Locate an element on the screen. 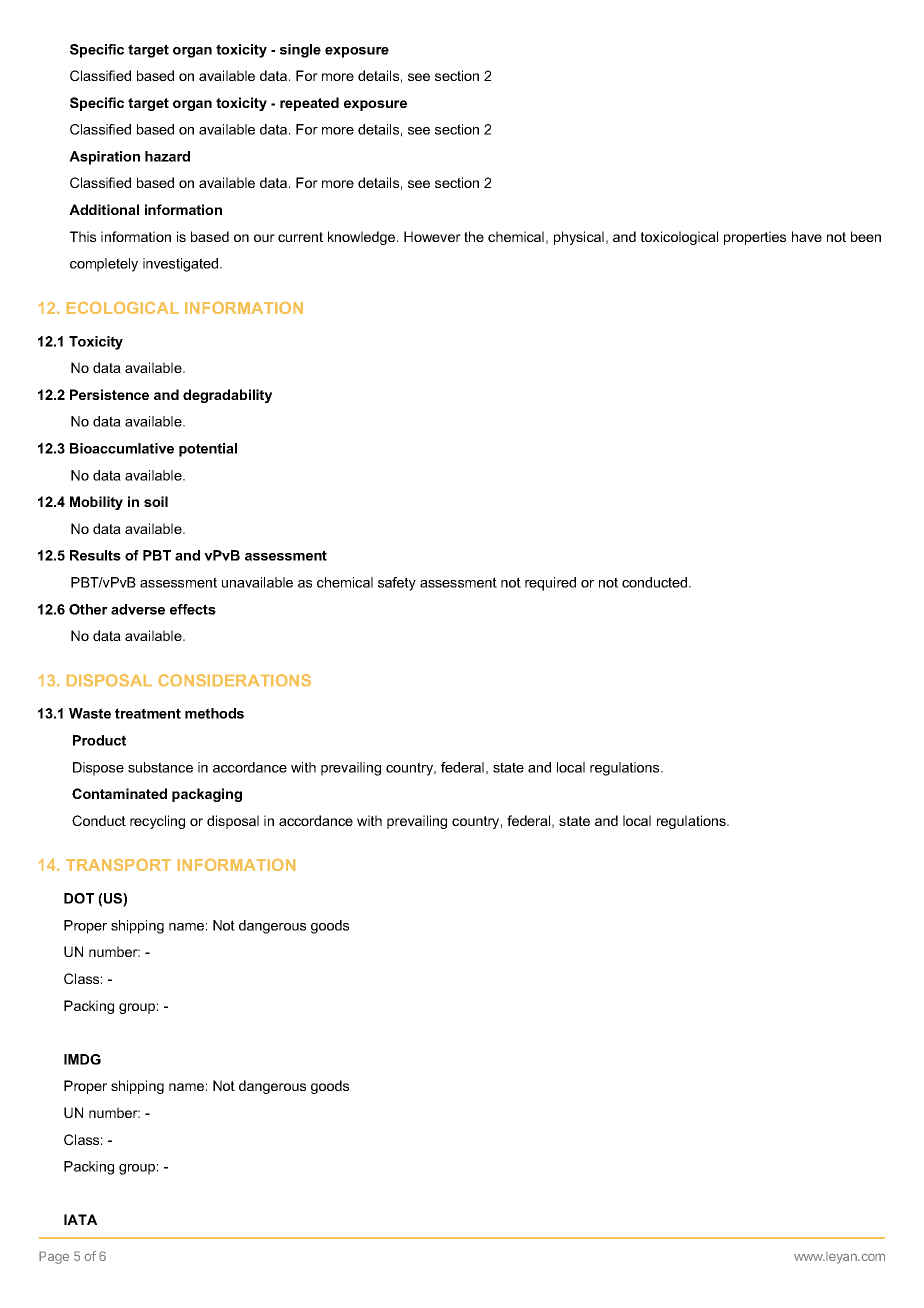  have is located at coordinates (807, 236).
